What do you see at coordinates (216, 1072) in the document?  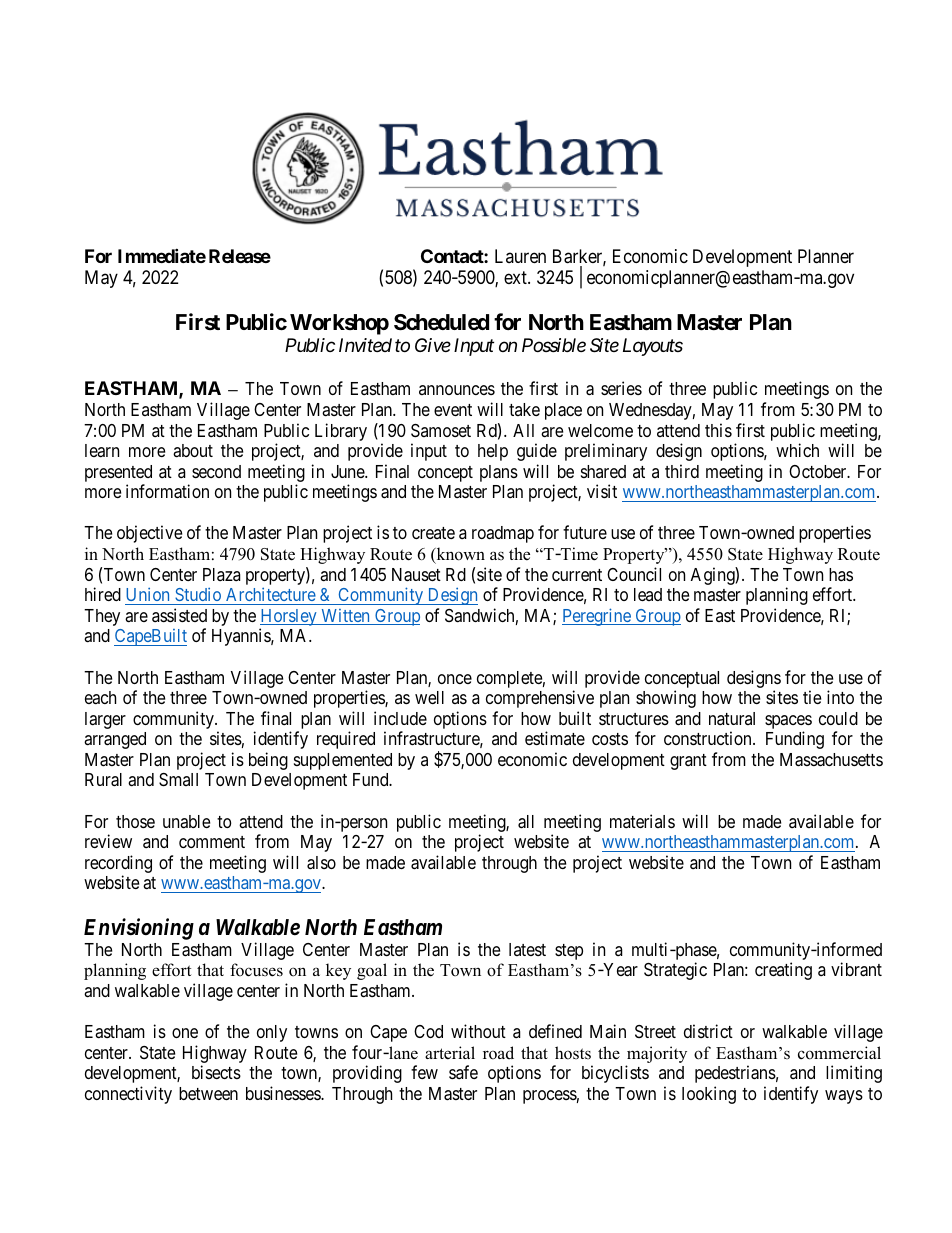 I see `bisects` at bounding box center [216, 1072].
